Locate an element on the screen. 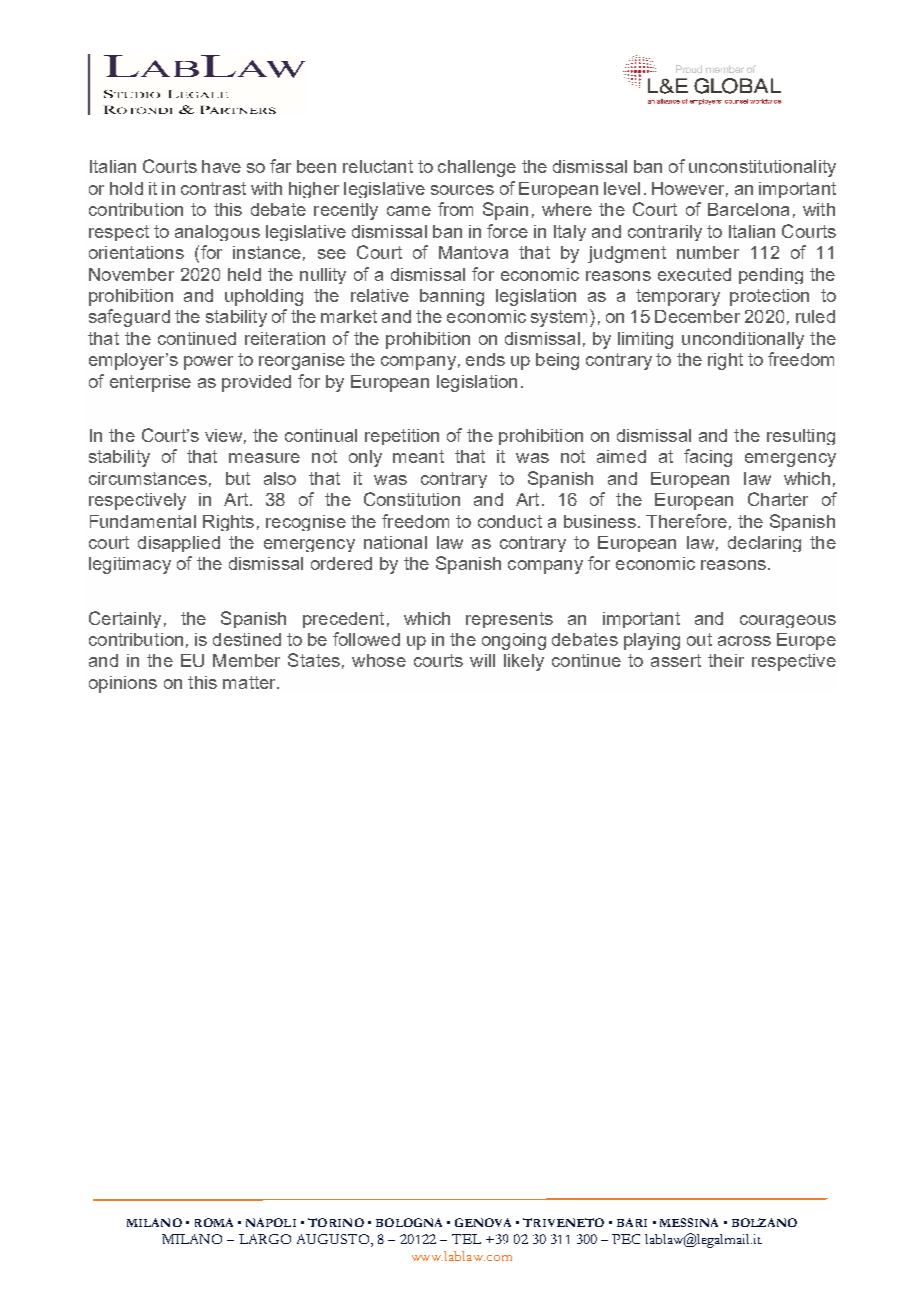 This screenshot has height=1308, width=924. TEL is located at coordinates (466, 1239).
